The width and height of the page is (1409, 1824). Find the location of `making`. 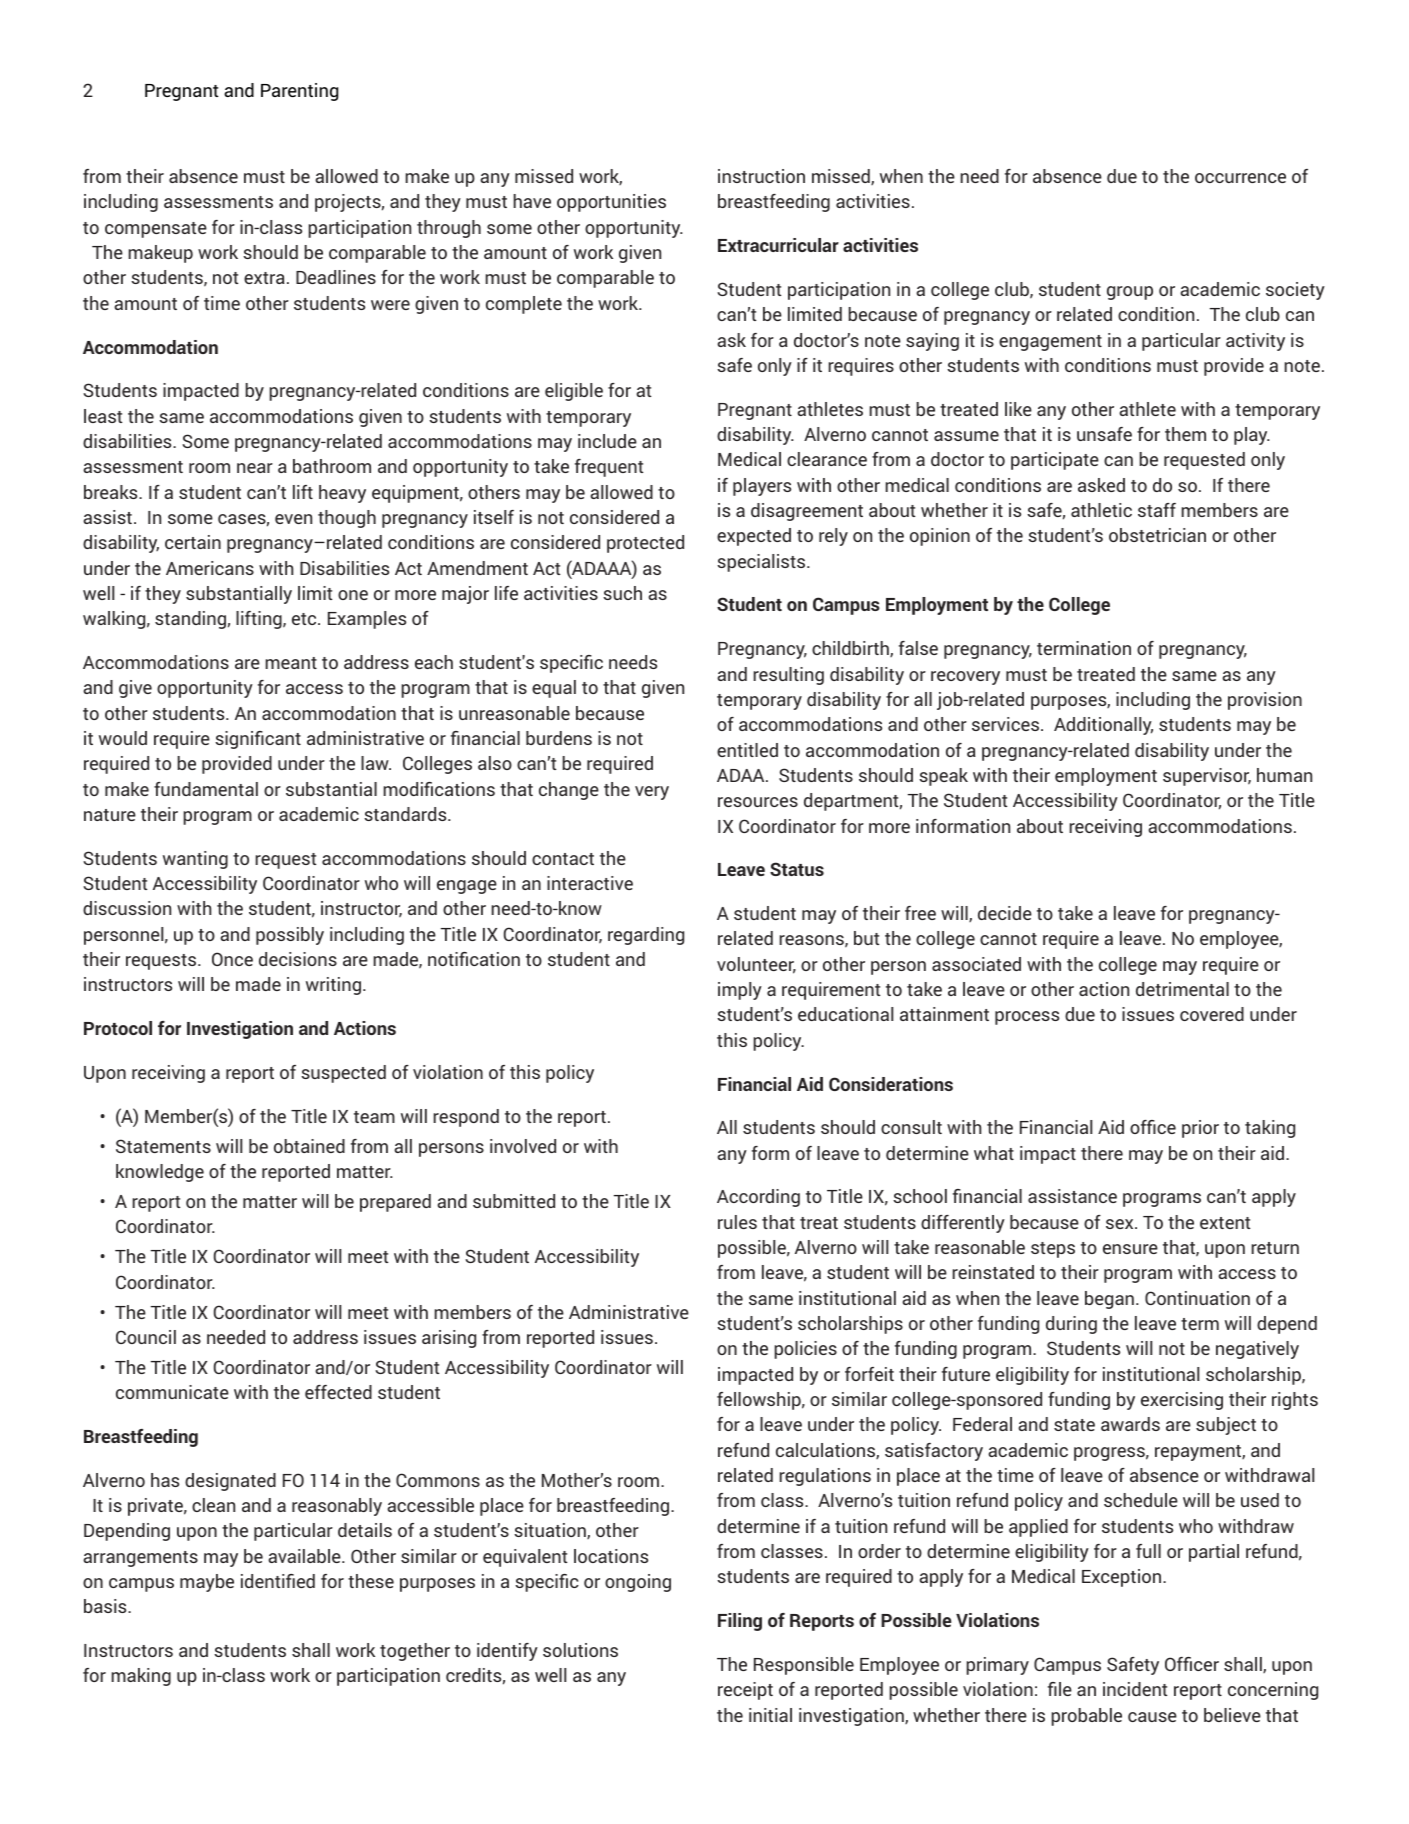

making is located at coordinates (141, 1677).
